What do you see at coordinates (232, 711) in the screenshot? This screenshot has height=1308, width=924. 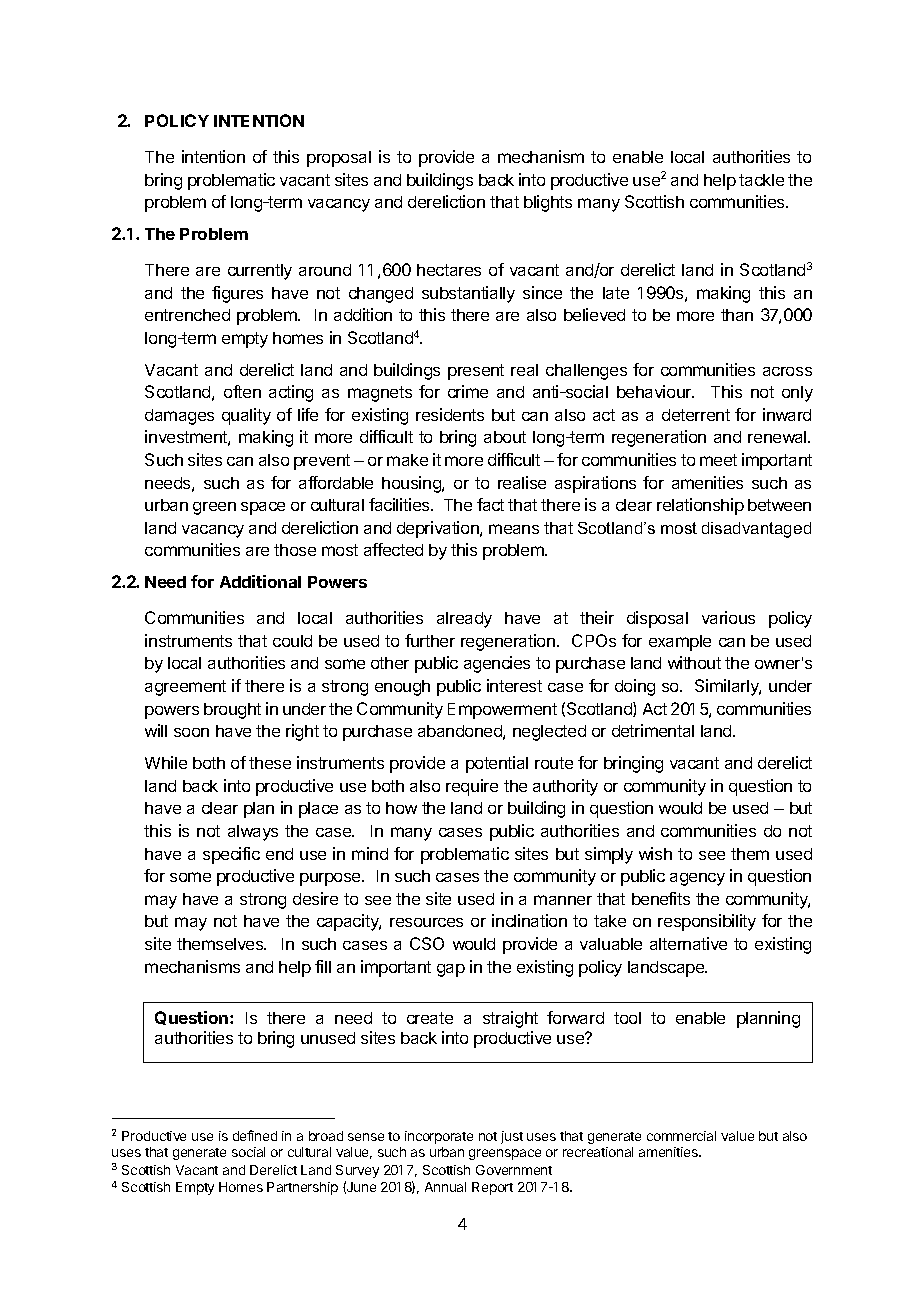 I see `brought` at bounding box center [232, 711].
